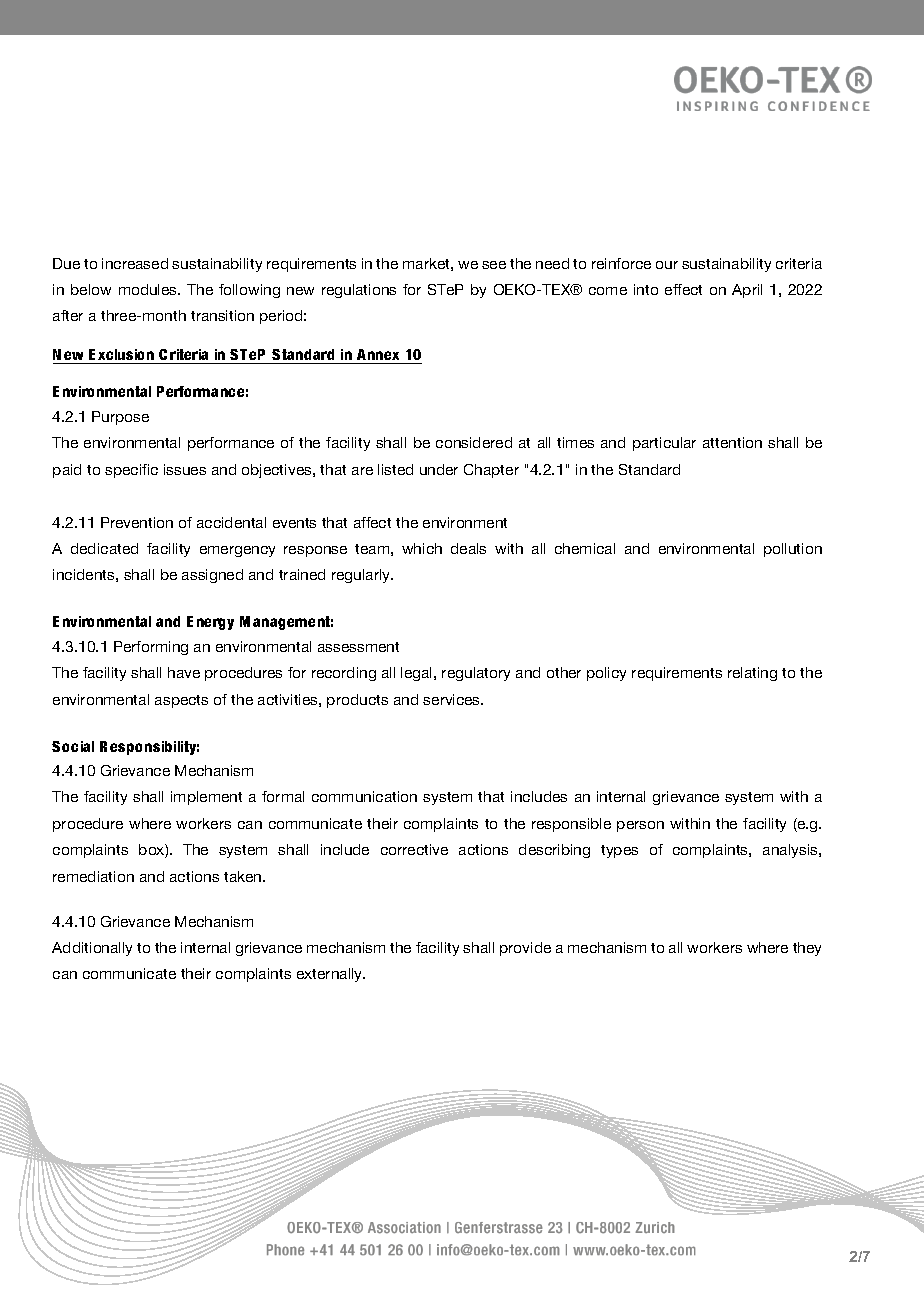 The height and width of the screenshot is (1308, 924). I want to click on see, so click(494, 265).
